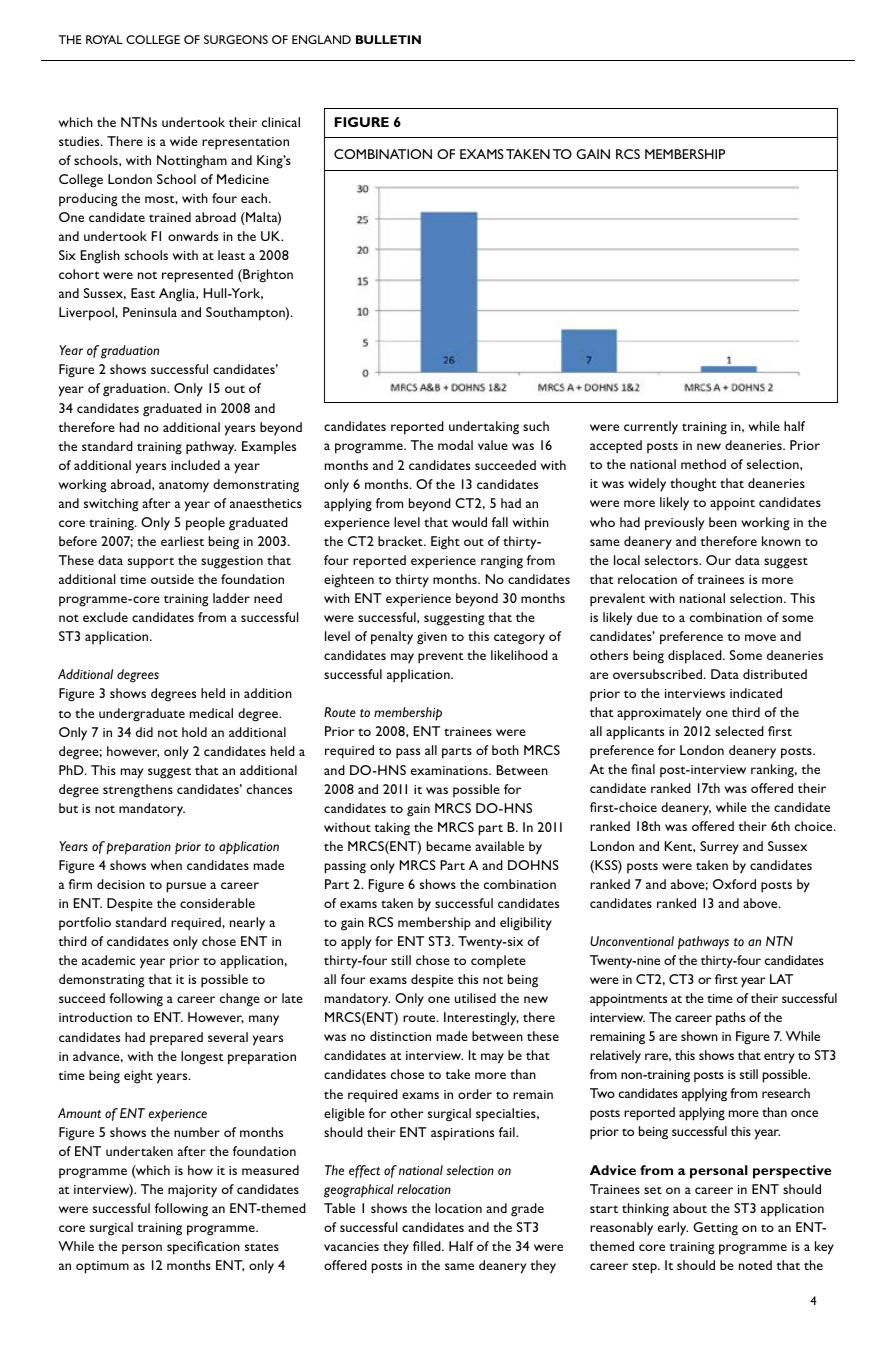 Image resolution: width=896 pixels, height=1351 pixels. I want to click on ENGLAND, so click(321, 39).
